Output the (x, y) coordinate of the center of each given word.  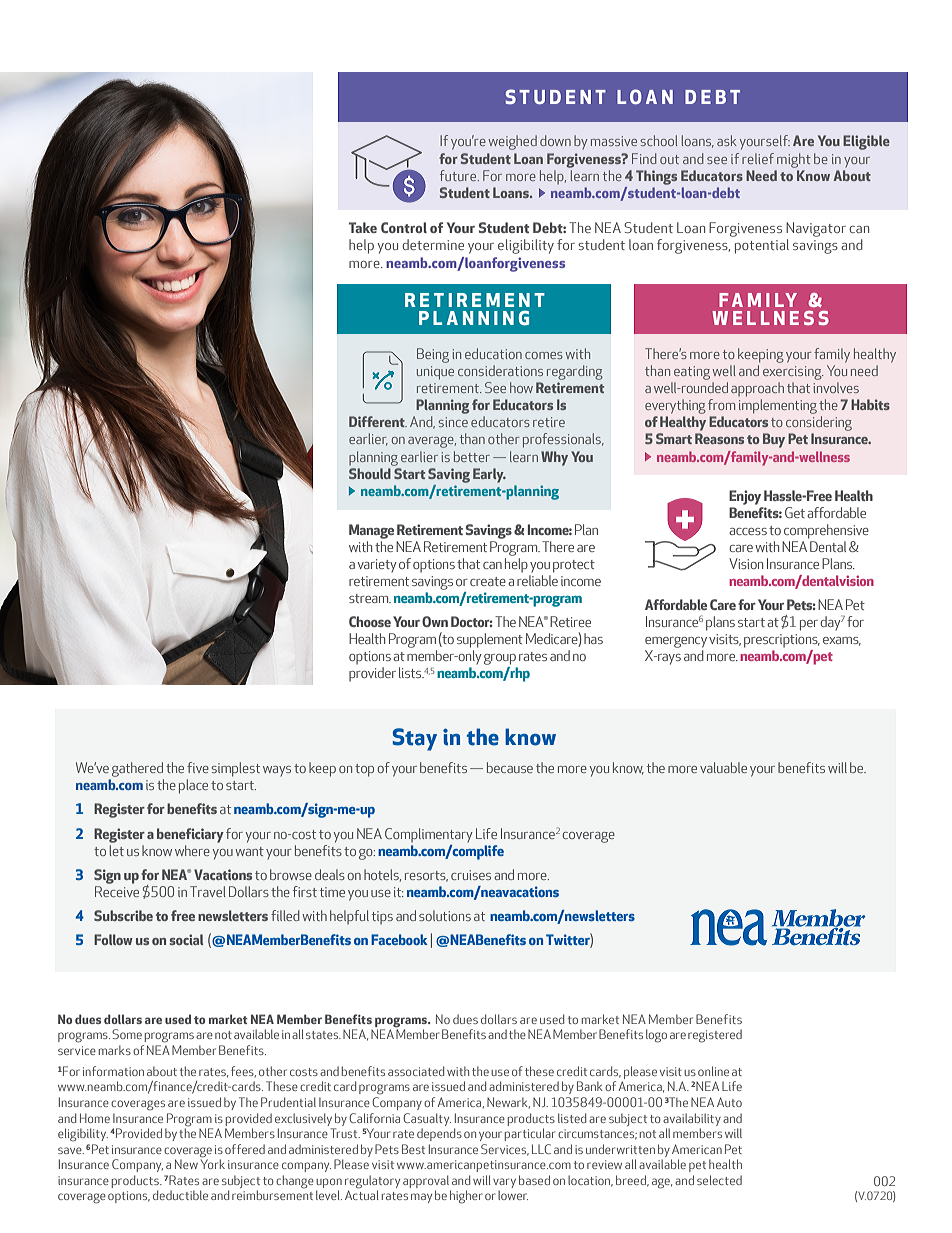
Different (378, 421)
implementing (778, 406)
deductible (180, 1195)
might (794, 160)
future (459, 175)
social (186, 939)
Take (363, 227)
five (198, 767)
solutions (445, 915)
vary (504, 1183)
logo (656, 1036)
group (500, 659)
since (453, 422)
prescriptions (782, 641)
